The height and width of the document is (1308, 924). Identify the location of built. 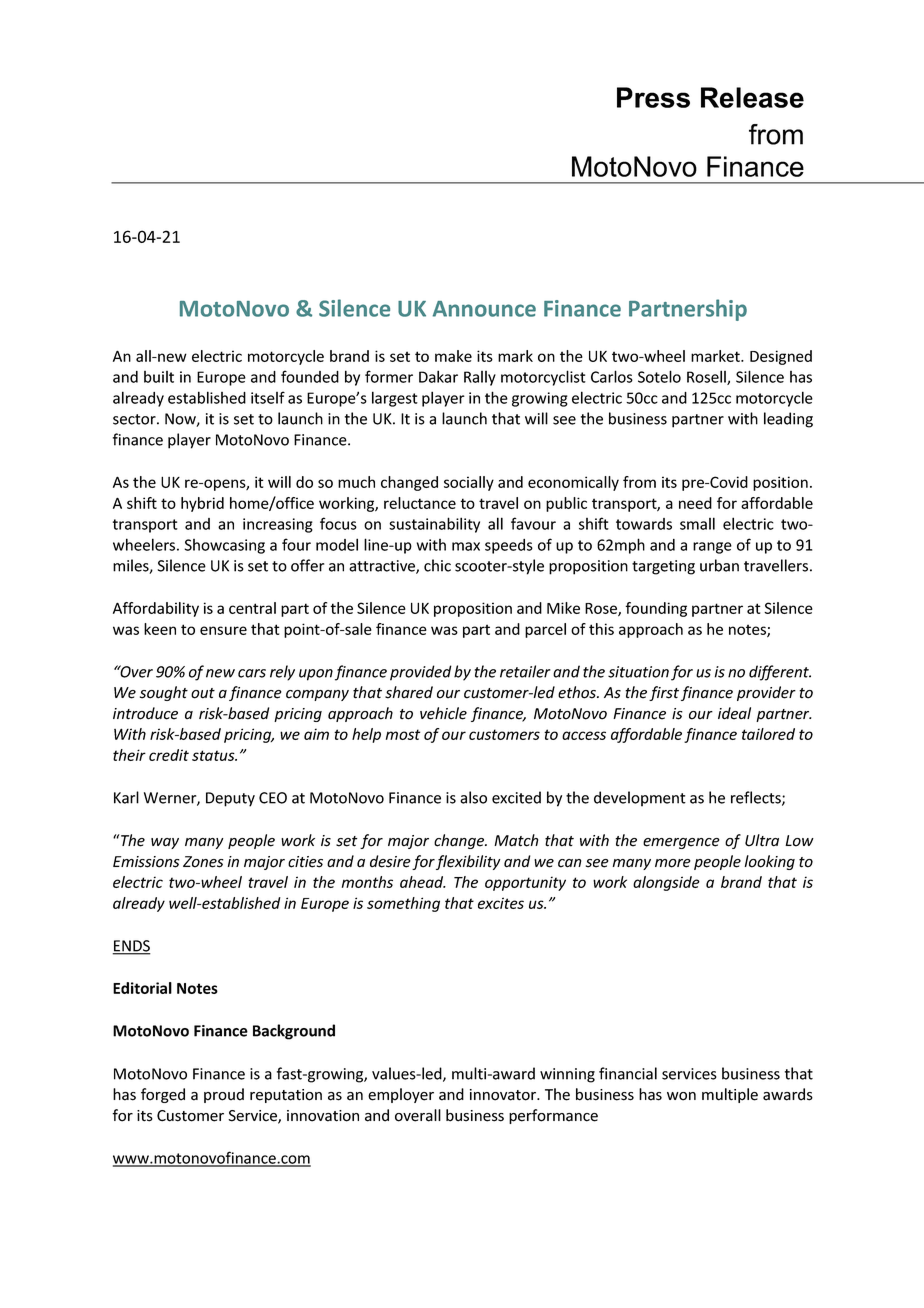
(159, 377).
